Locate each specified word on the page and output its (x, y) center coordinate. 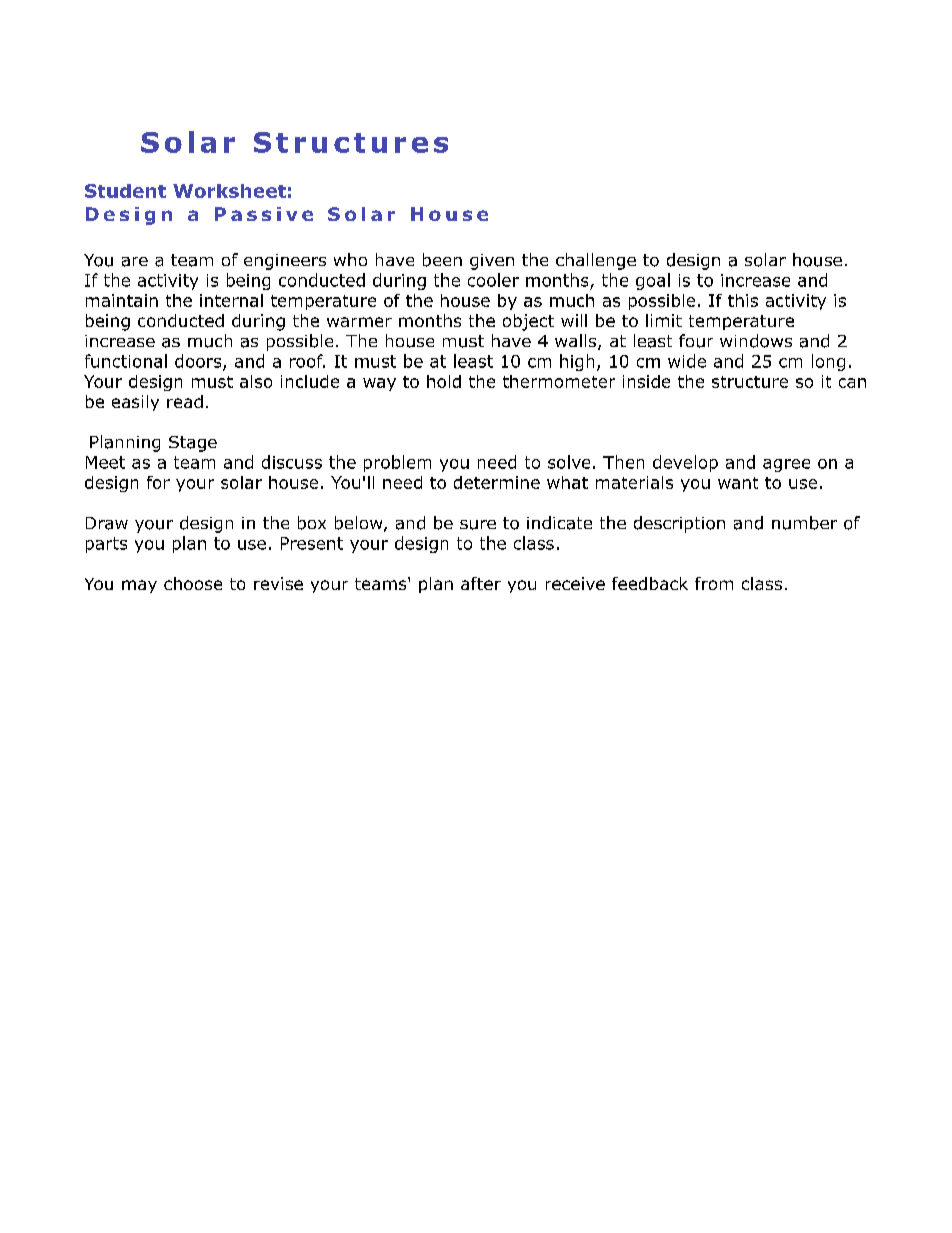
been (442, 260)
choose (193, 583)
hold (444, 381)
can (852, 383)
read (185, 401)
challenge (596, 261)
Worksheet (229, 191)
